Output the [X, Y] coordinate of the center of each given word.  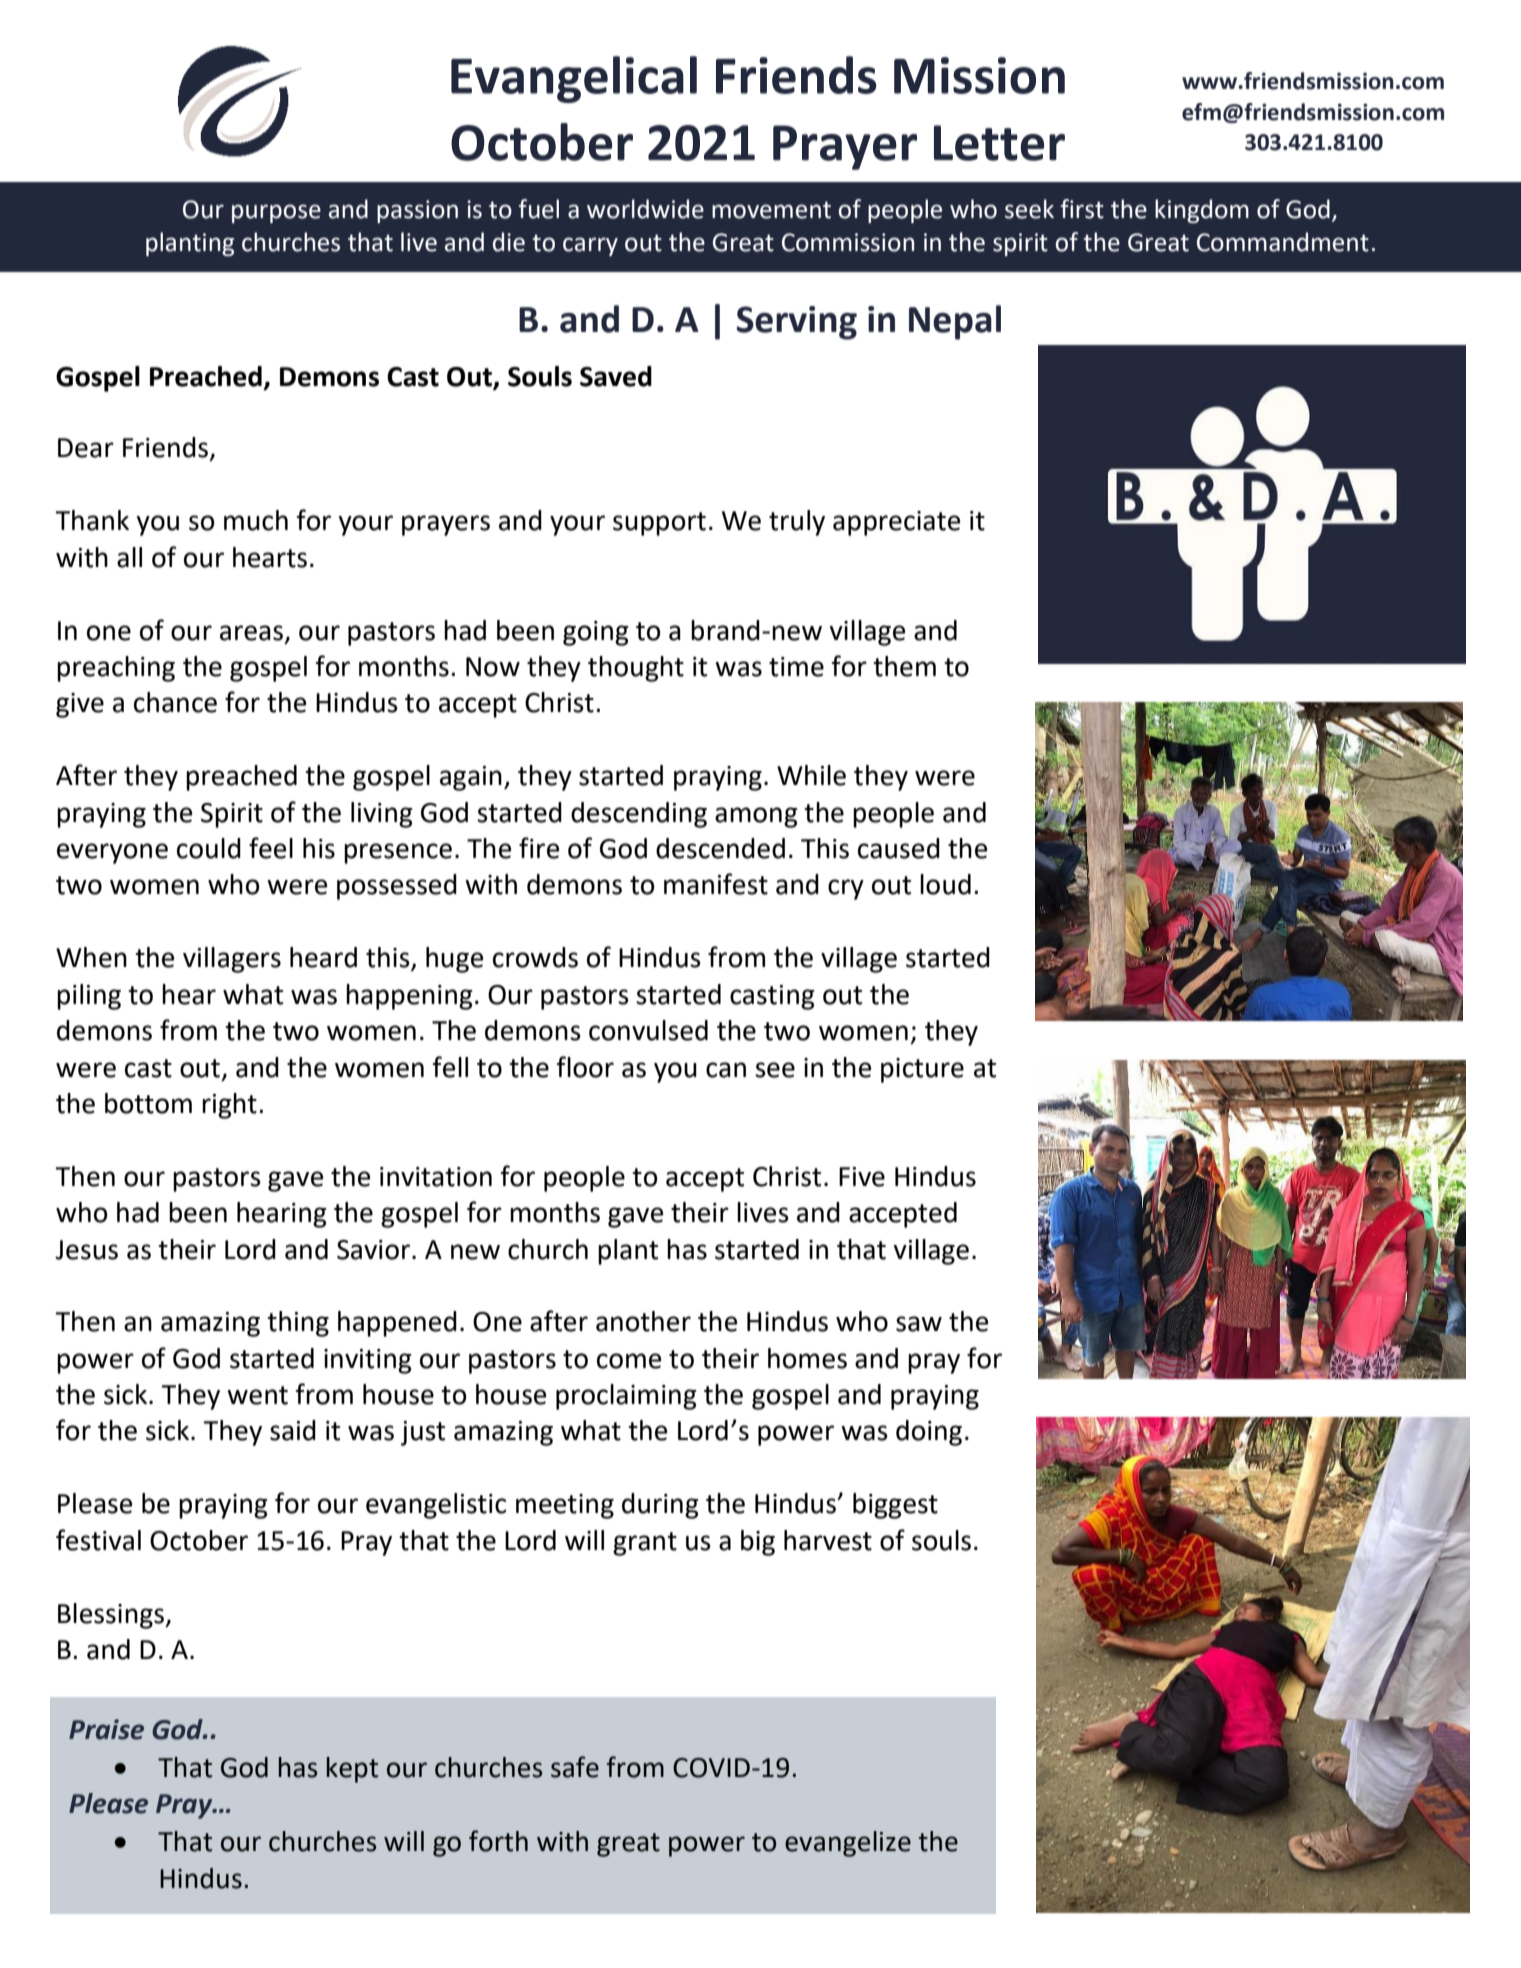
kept [352, 1770]
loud [945, 884]
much [256, 520]
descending [639, 815]
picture [922, 1070]
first [1082, 209]
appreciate [896, 523]
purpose [276, 213]
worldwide [645, 209]
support [659, 524]
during [660, 1506]
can [726, 1070]
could [209, 848]
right [229, 1106]
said [293, 1430]
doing [929, 1433]
